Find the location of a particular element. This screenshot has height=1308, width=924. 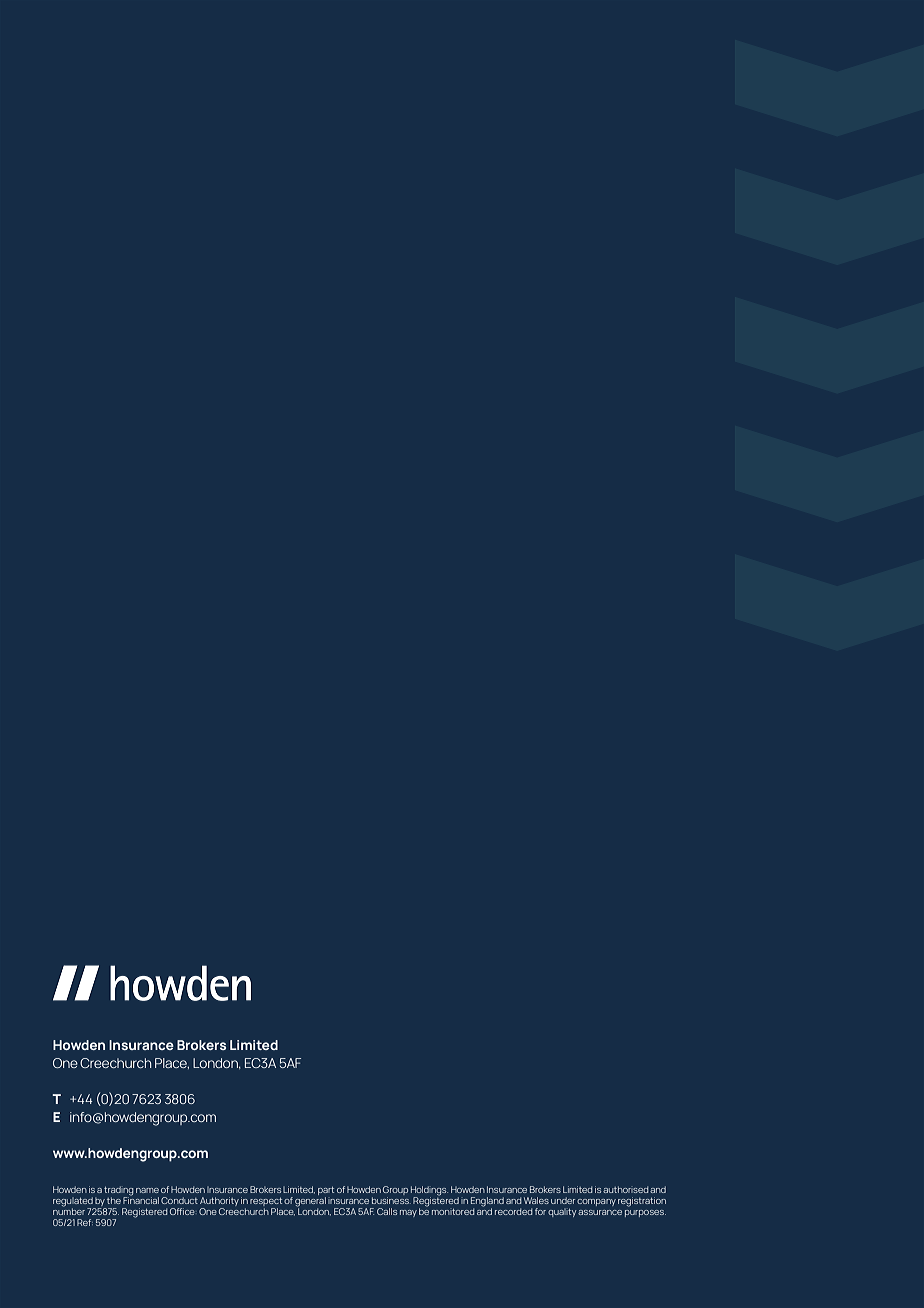

may is located at coordinates (408, 1213).
